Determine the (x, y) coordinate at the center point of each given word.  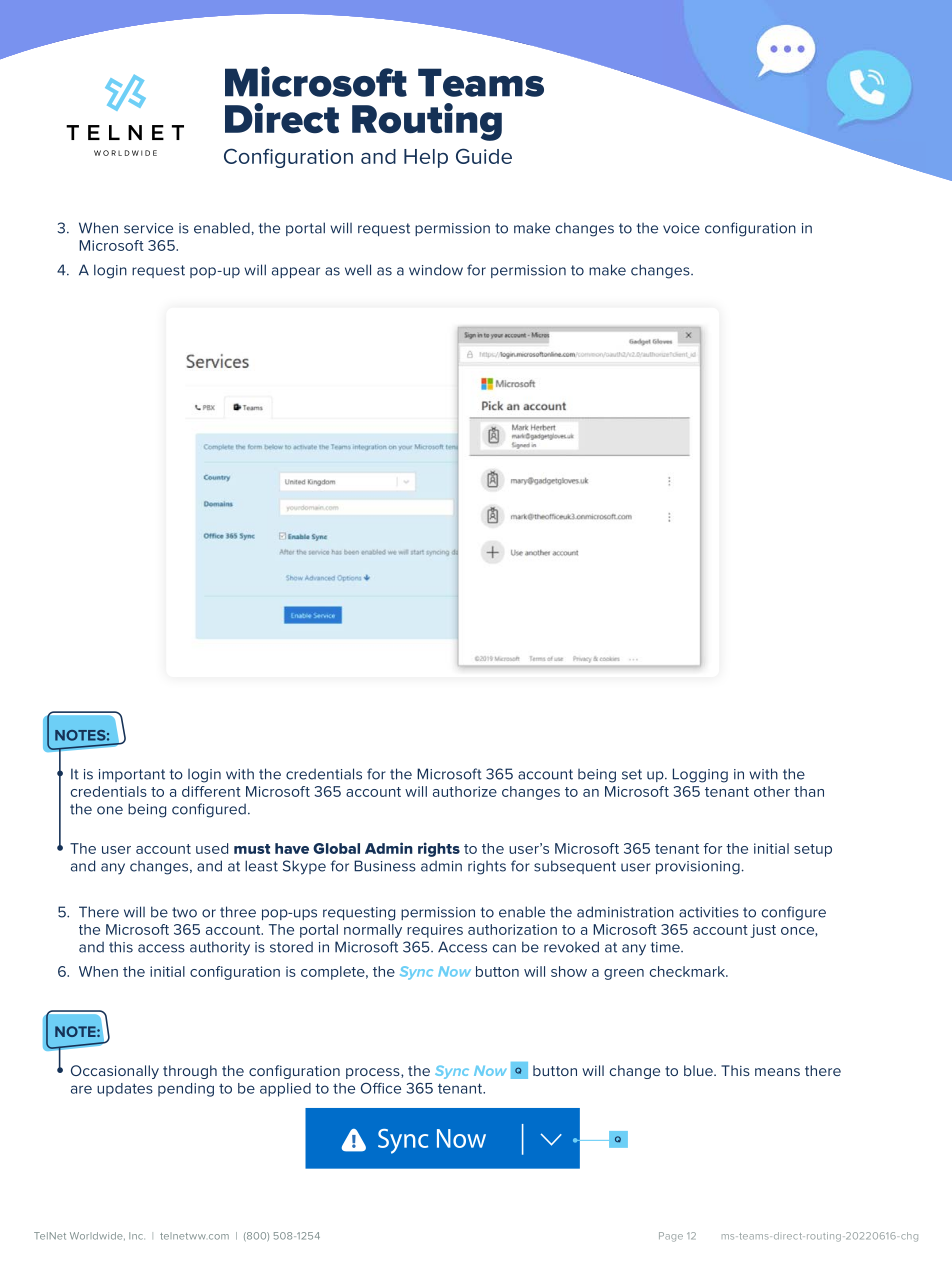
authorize (465, 791)
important (132, 775)
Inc (136, 1236)
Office (381, 1088)
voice (681, 228)
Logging (700, 775)
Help (426, 158)
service (148, 228)
